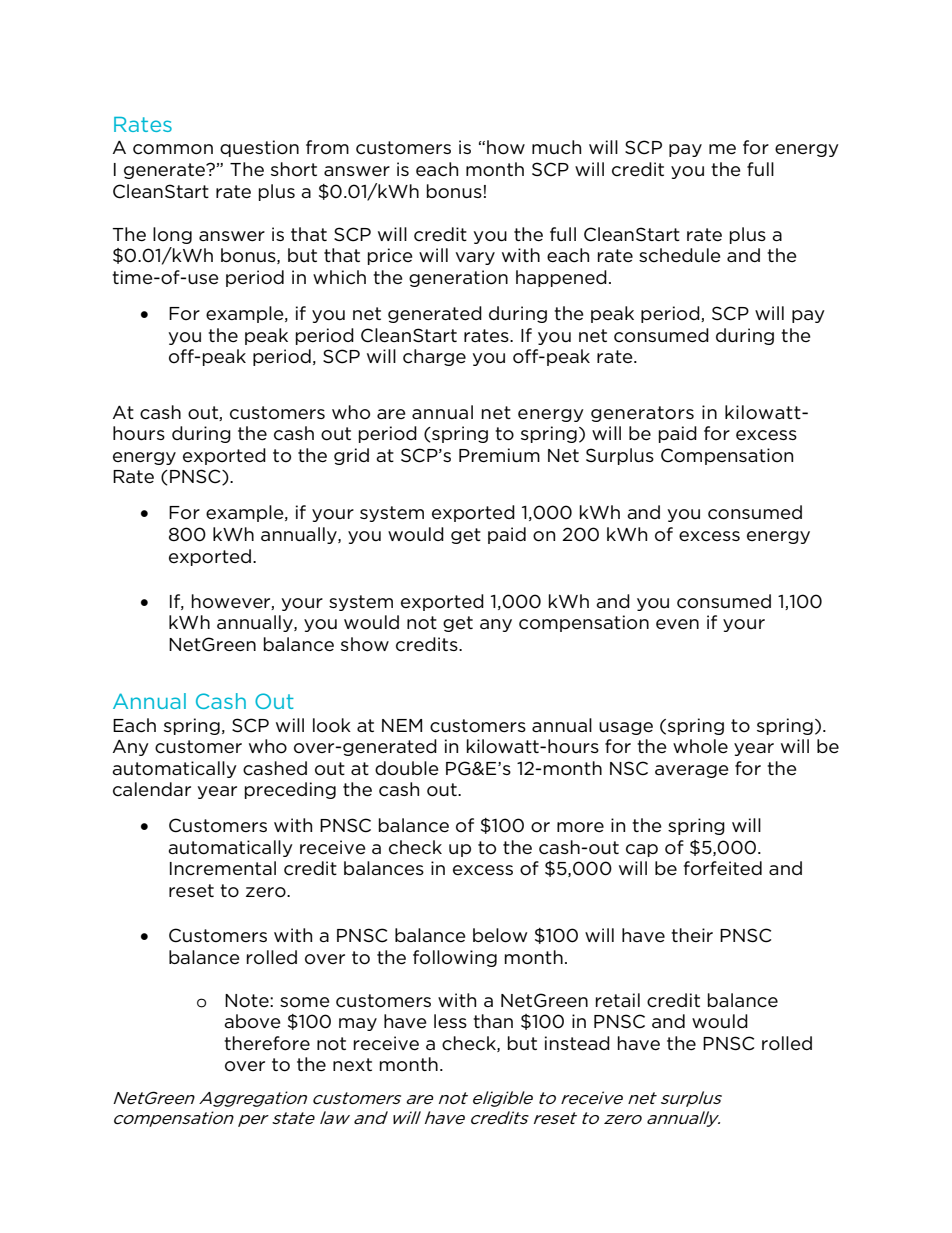 The image size is (952, 1233). I want to click on even, so click(677, 624).
